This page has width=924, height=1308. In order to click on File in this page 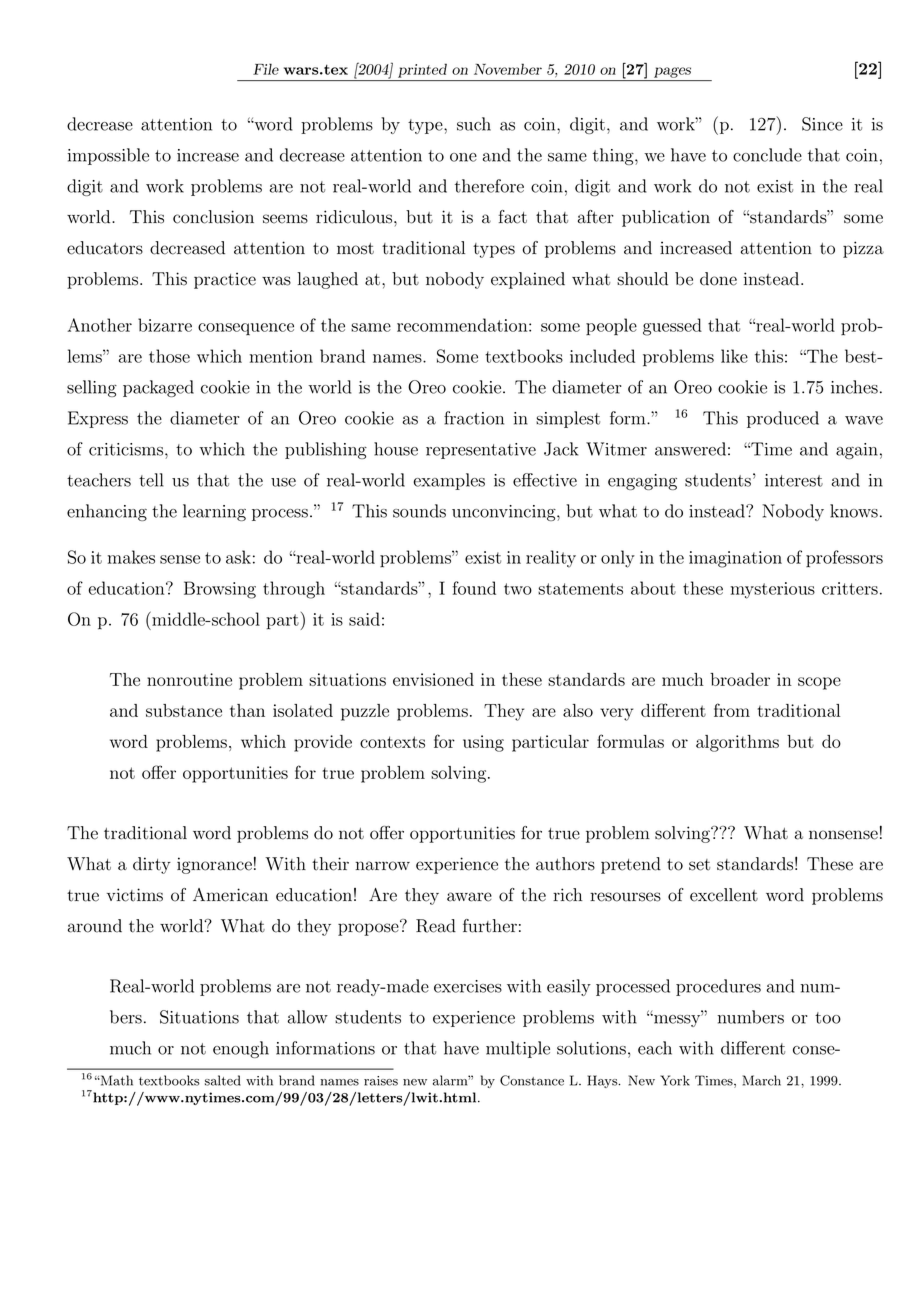, I will do `click(266, 69)`.
